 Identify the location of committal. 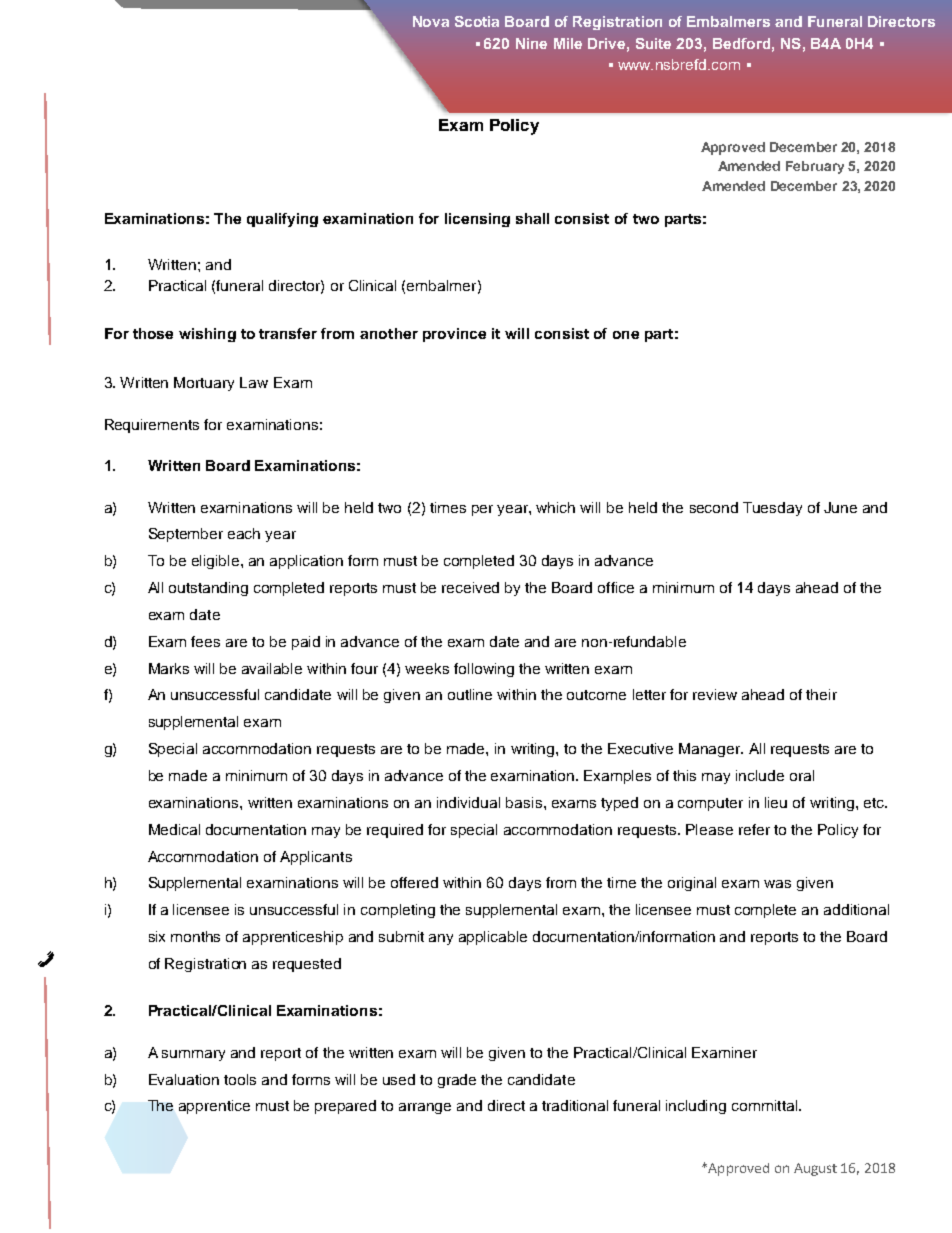
(764, 1105).
